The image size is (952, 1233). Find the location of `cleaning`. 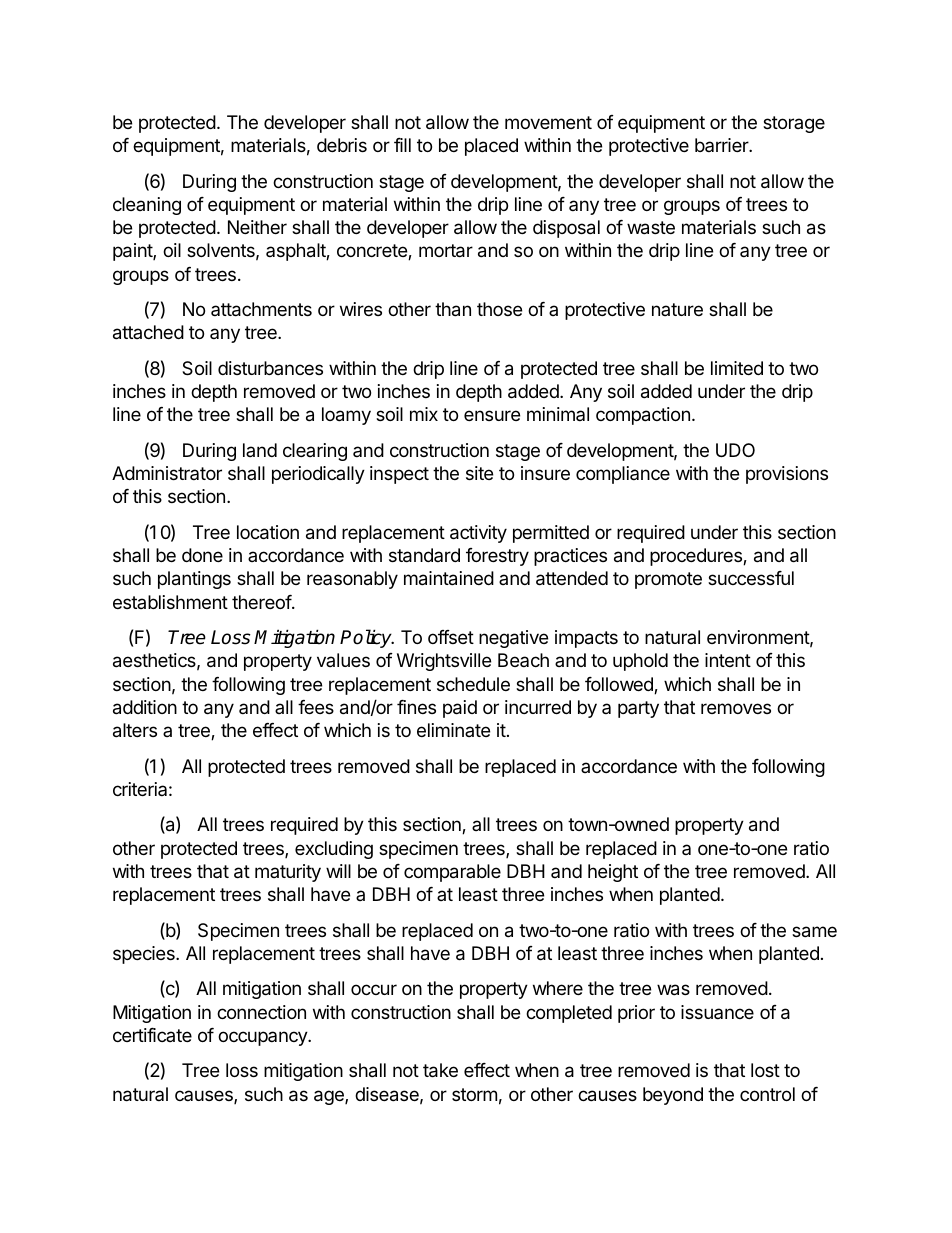

cleaning is located at coordinates (147, 206).
